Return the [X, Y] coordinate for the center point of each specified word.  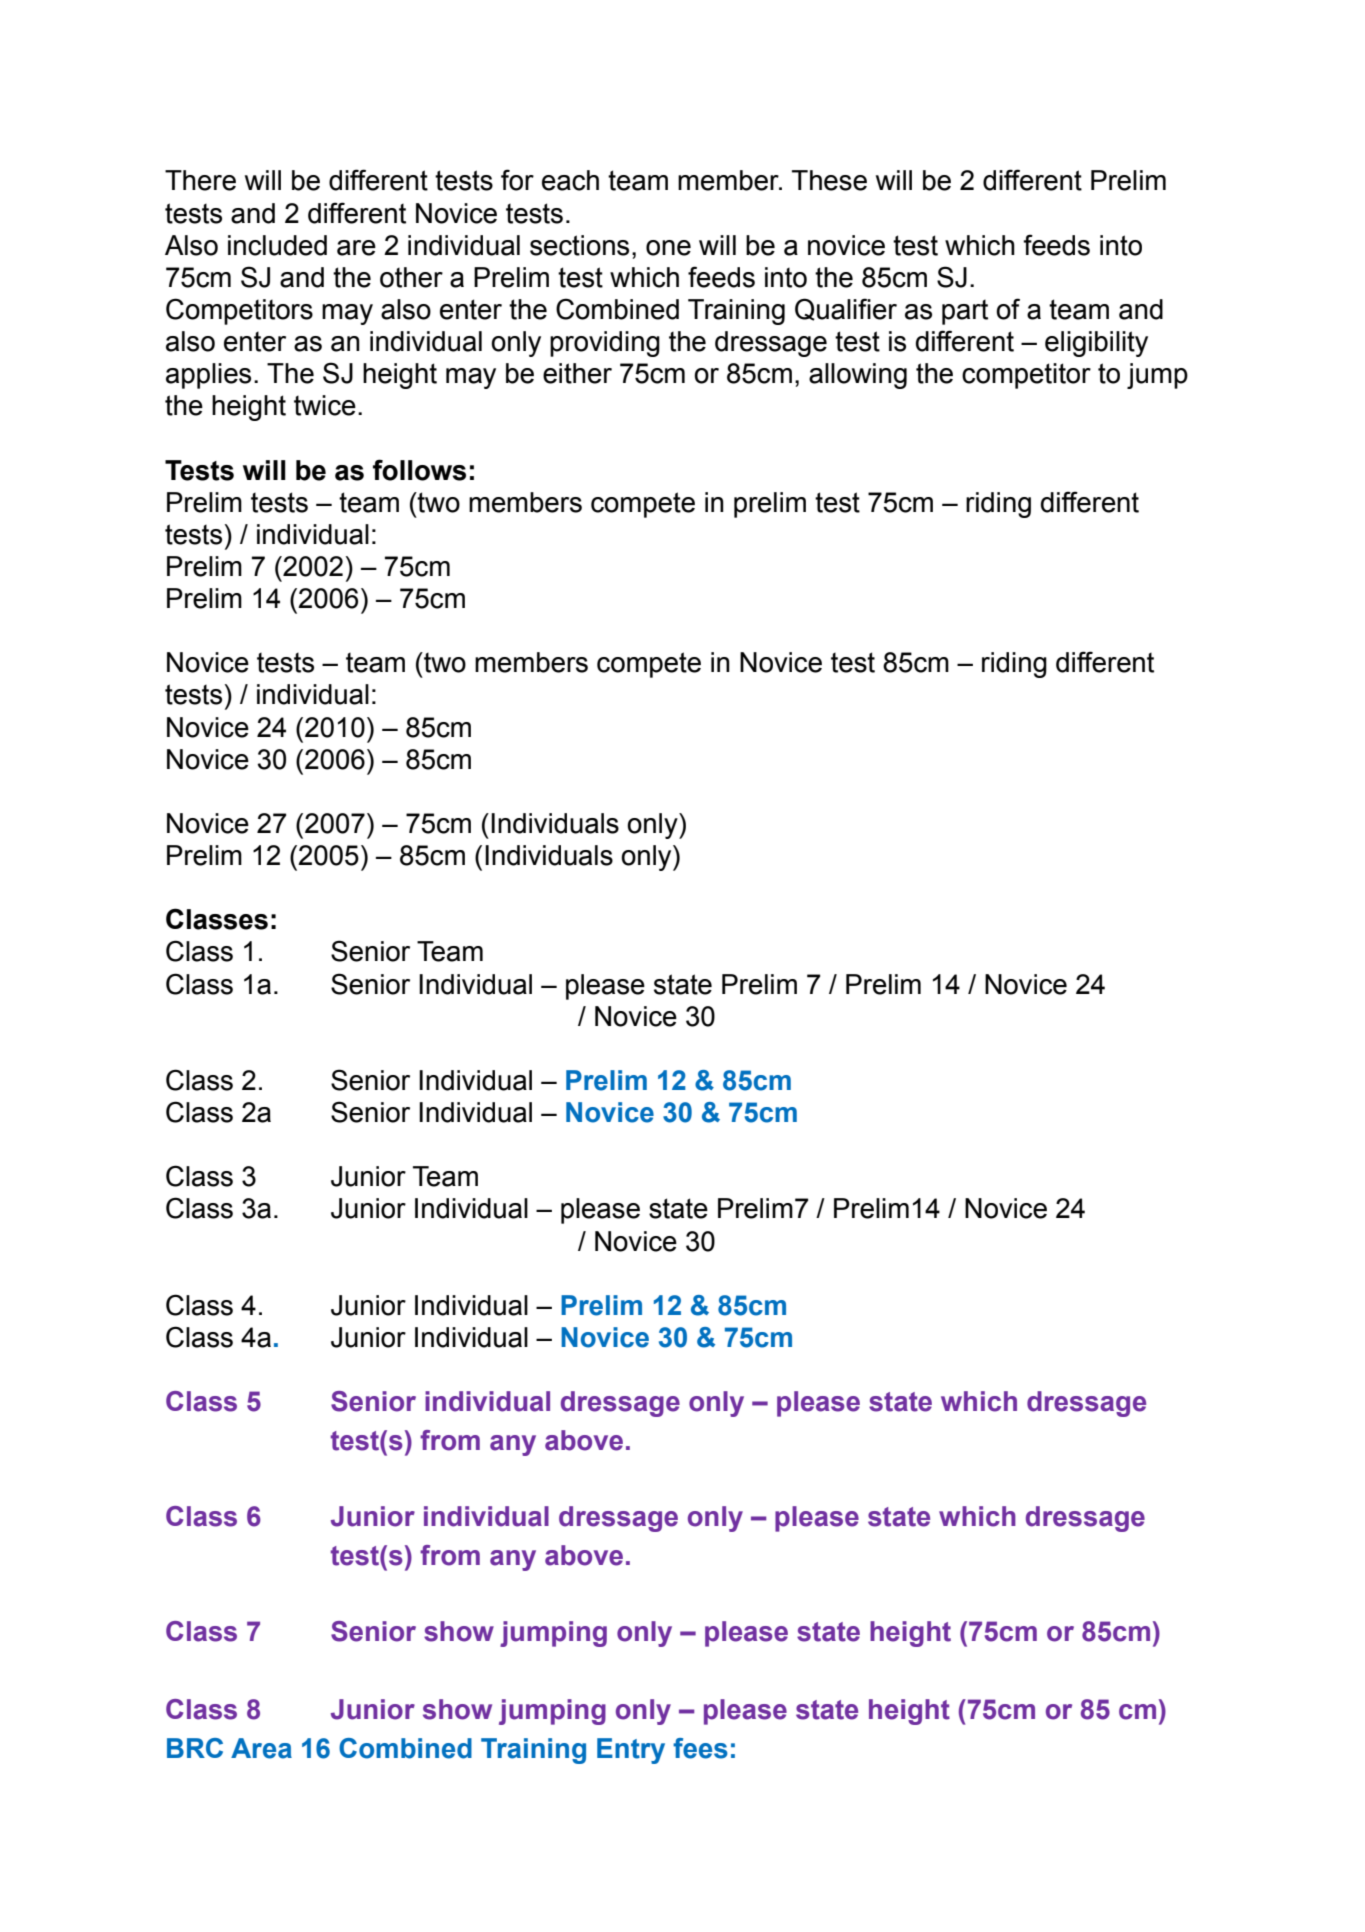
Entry [631, 1751]
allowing [858, 376]
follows [419, 470]
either [577, 373]
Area [261, 1748]
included [277, 245]
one [668, 248]
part [965, 312]
